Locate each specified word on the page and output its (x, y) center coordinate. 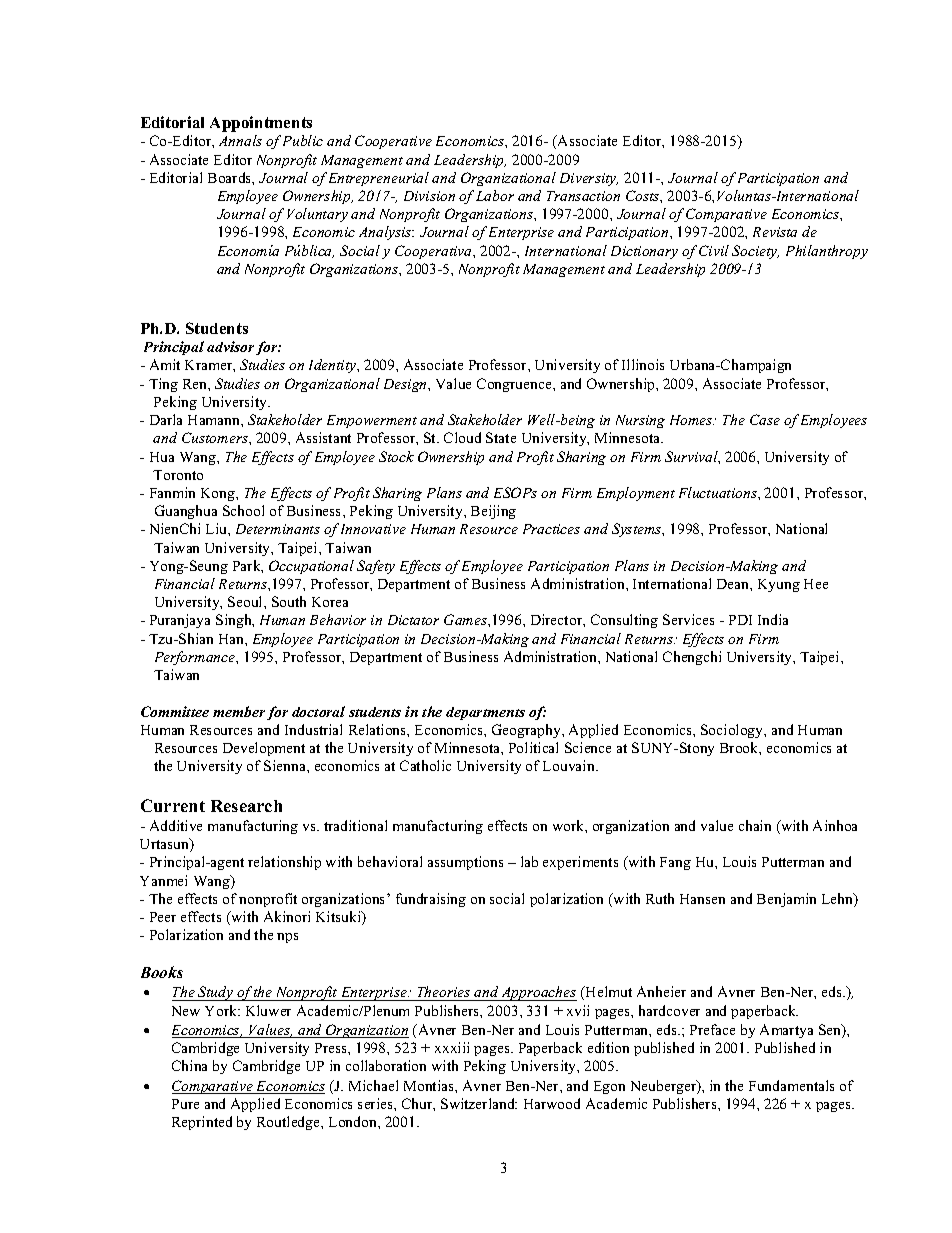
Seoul (246, 601)
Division (429, 196)
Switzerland (479, 1103)
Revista (775, 232)
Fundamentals (791, 1085)
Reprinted (202, 1123)
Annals (240, 140)
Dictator (413, 620)
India (773, 619)
